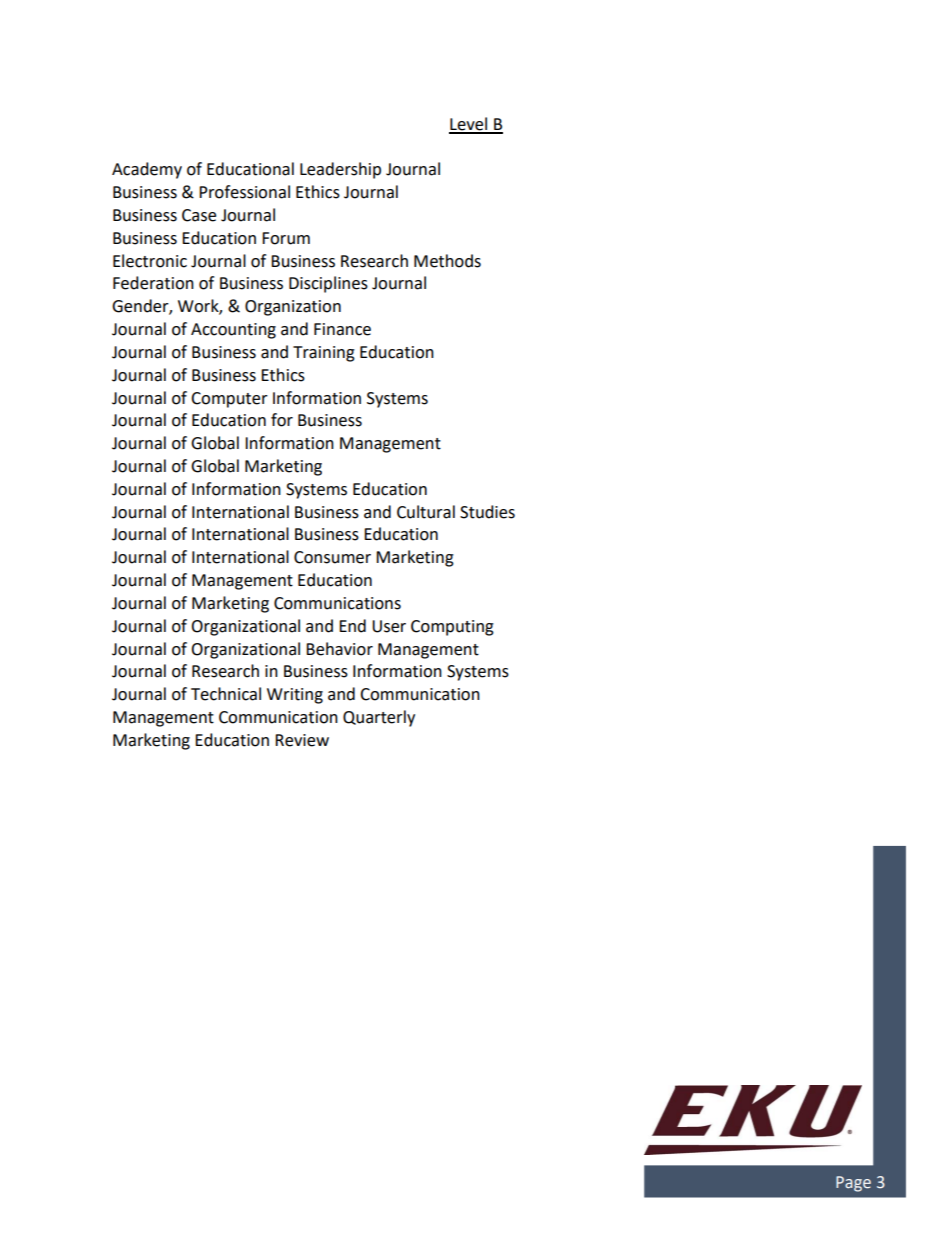  Describe the element at coordinates (244, 192) in the screenshot. I see `Professional` at that location.
